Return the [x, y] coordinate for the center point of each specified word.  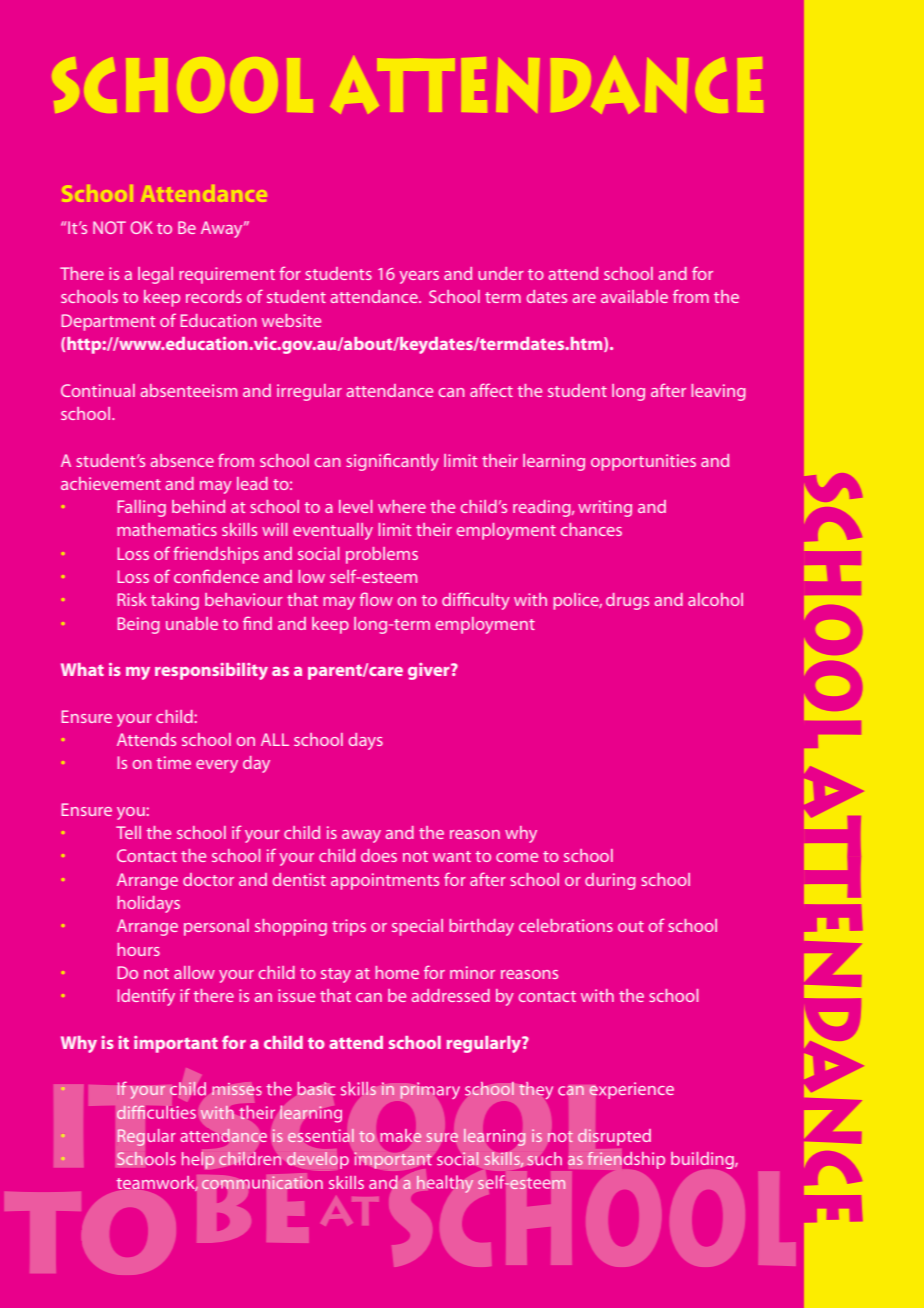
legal [155, 275]
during [610, 881]
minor [472, 972]
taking [175, 601]
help [198, 1160]
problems [382, 555]
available [634, 296]
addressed [450, 995]
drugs [627, 601]
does [379, 855]
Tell [128, 832]
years [419, 277]
